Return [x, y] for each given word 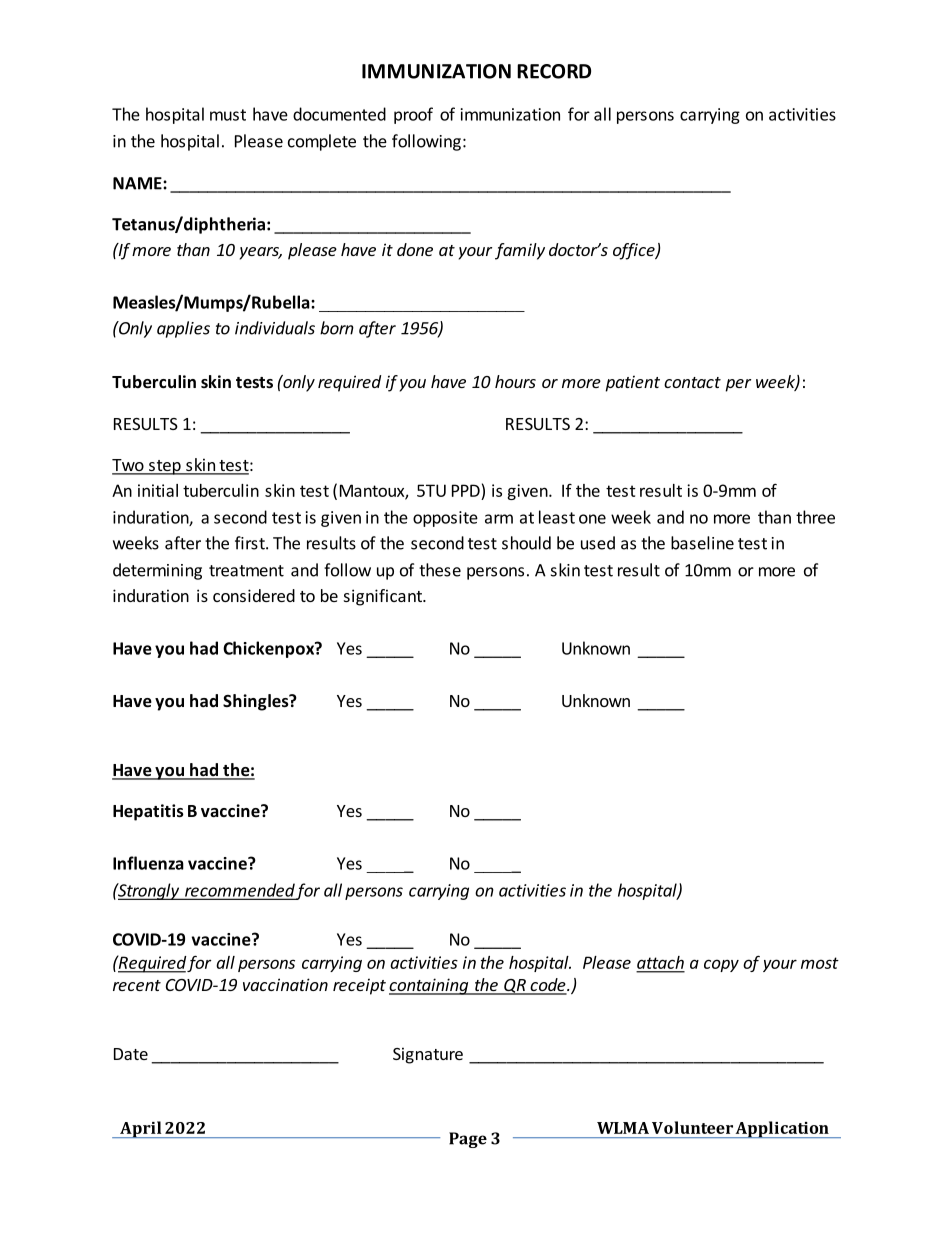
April [141, 1129]
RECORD [554, 71]
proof [413, 115]
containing [429, 986]
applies [183, 329]
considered [254, 595]
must [228, 115]
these [440, 570]
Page [468, 1140]
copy [721, 965]
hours [515, 381]
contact [692, 382]
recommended [239, 891]
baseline [702, 543]
